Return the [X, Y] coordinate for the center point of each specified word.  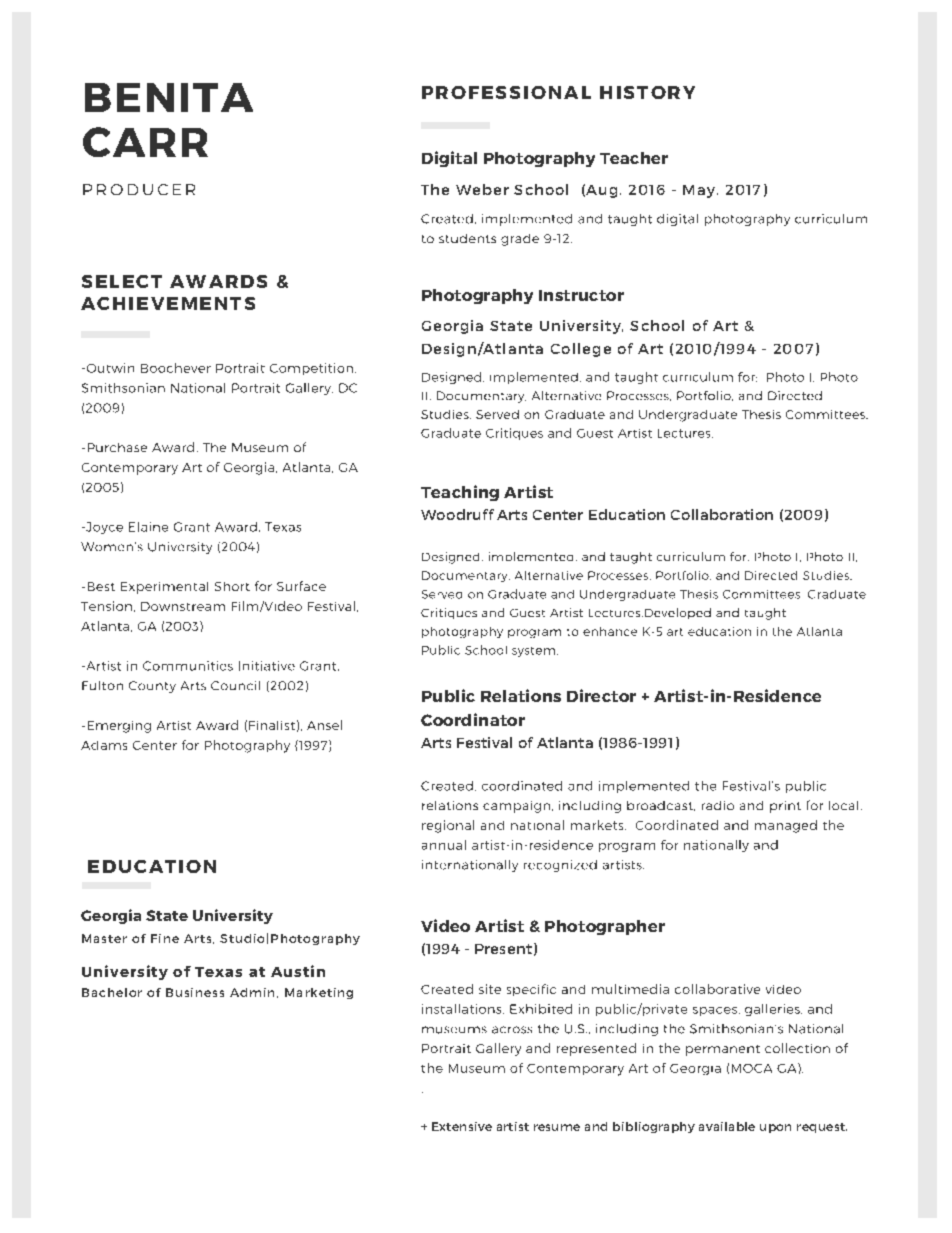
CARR [145, 142]
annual [444, 845]
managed [786, 826]
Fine [165, 938]
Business [195, 992]
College [581, 350]
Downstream [183, 606]
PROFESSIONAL [506, 92]
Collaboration [722, 514]
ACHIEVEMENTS [168, 303]
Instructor [581, 295]
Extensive [462, 1126]
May [699, 191]
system [533, 652]
